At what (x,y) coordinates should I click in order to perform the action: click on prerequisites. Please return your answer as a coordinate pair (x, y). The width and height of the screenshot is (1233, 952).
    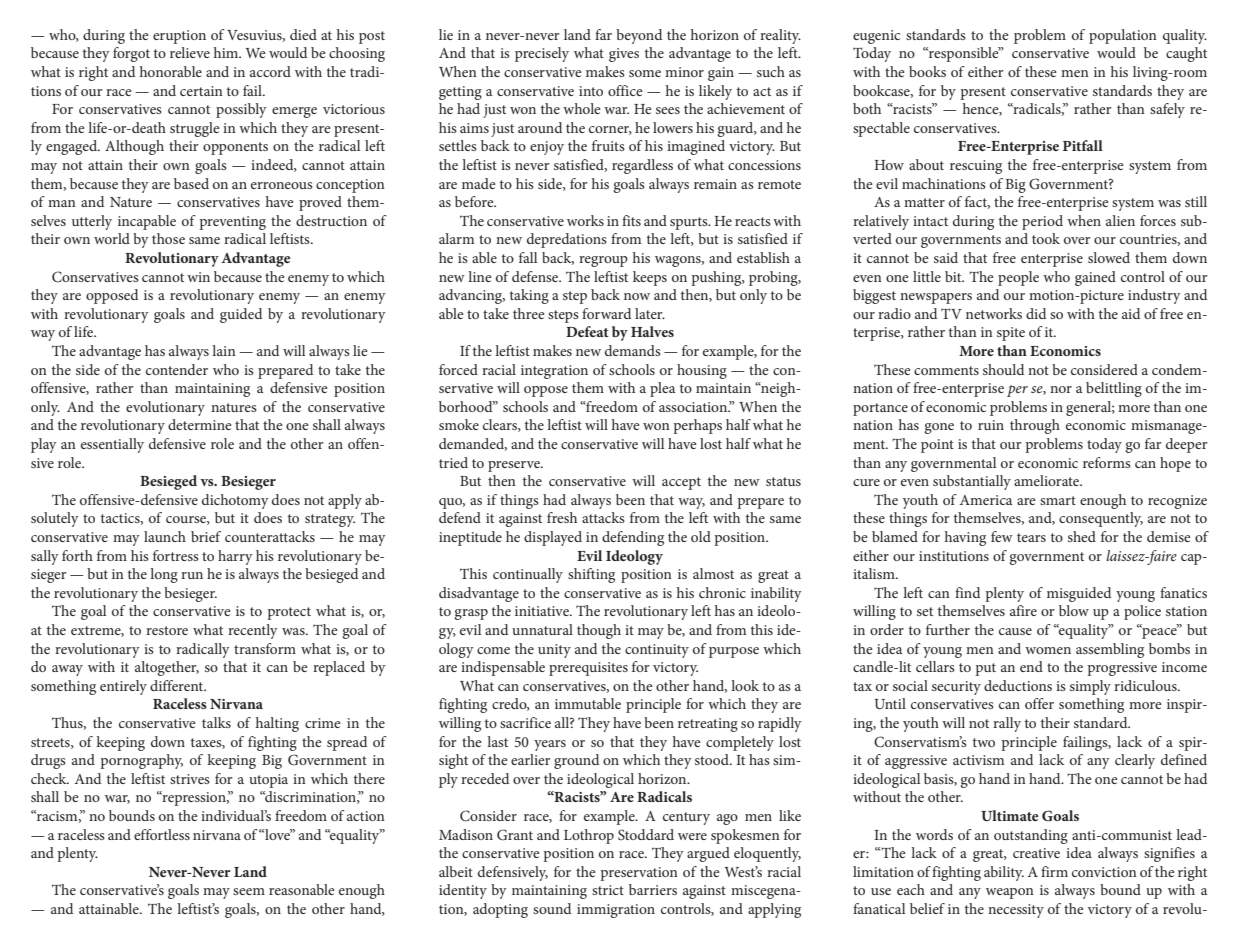
    Looking at the image, I should click on (588, 669).
